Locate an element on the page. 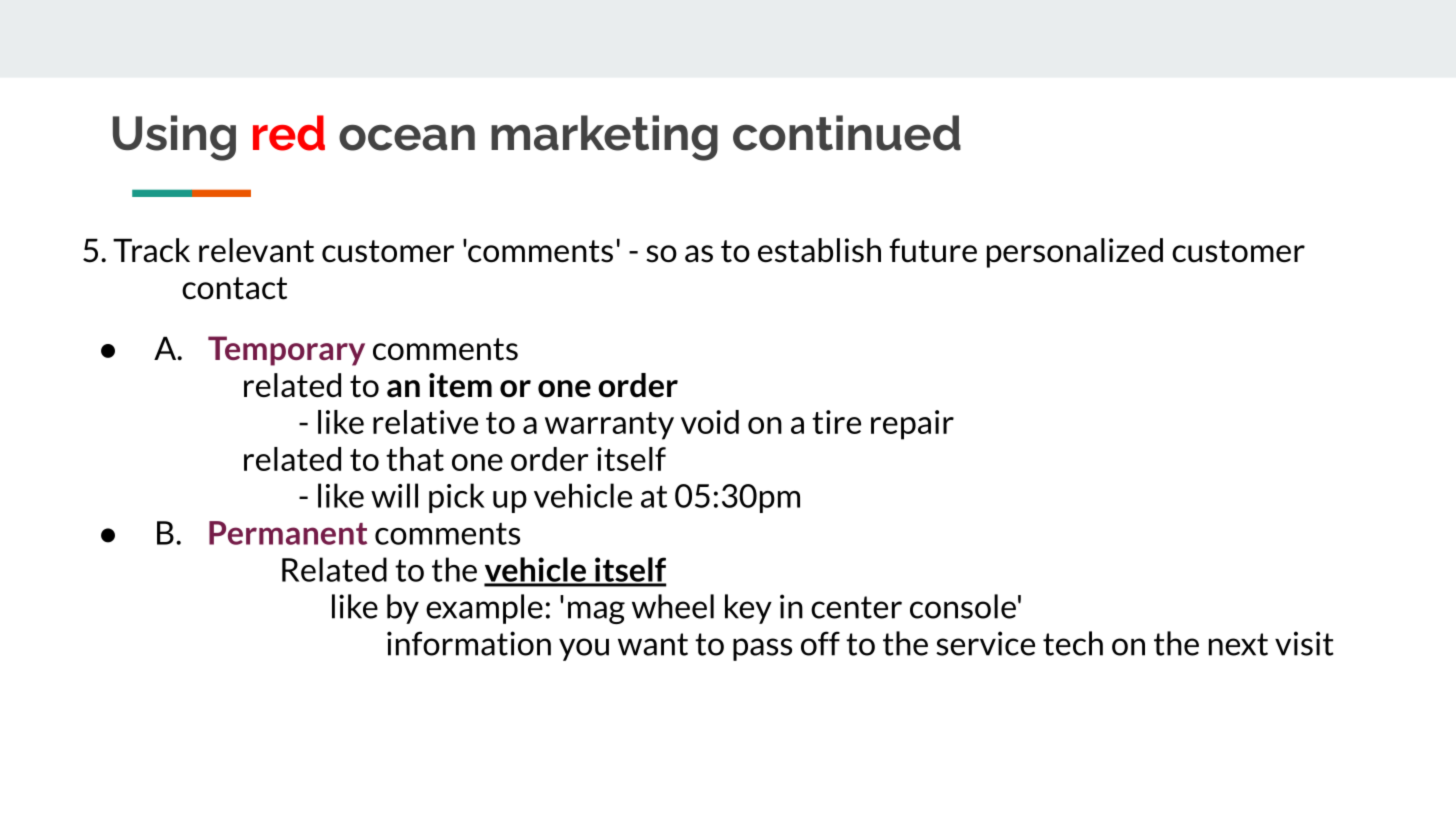 The width and height of the page is (1456, 819). red is located at coordinates (289, 133).
